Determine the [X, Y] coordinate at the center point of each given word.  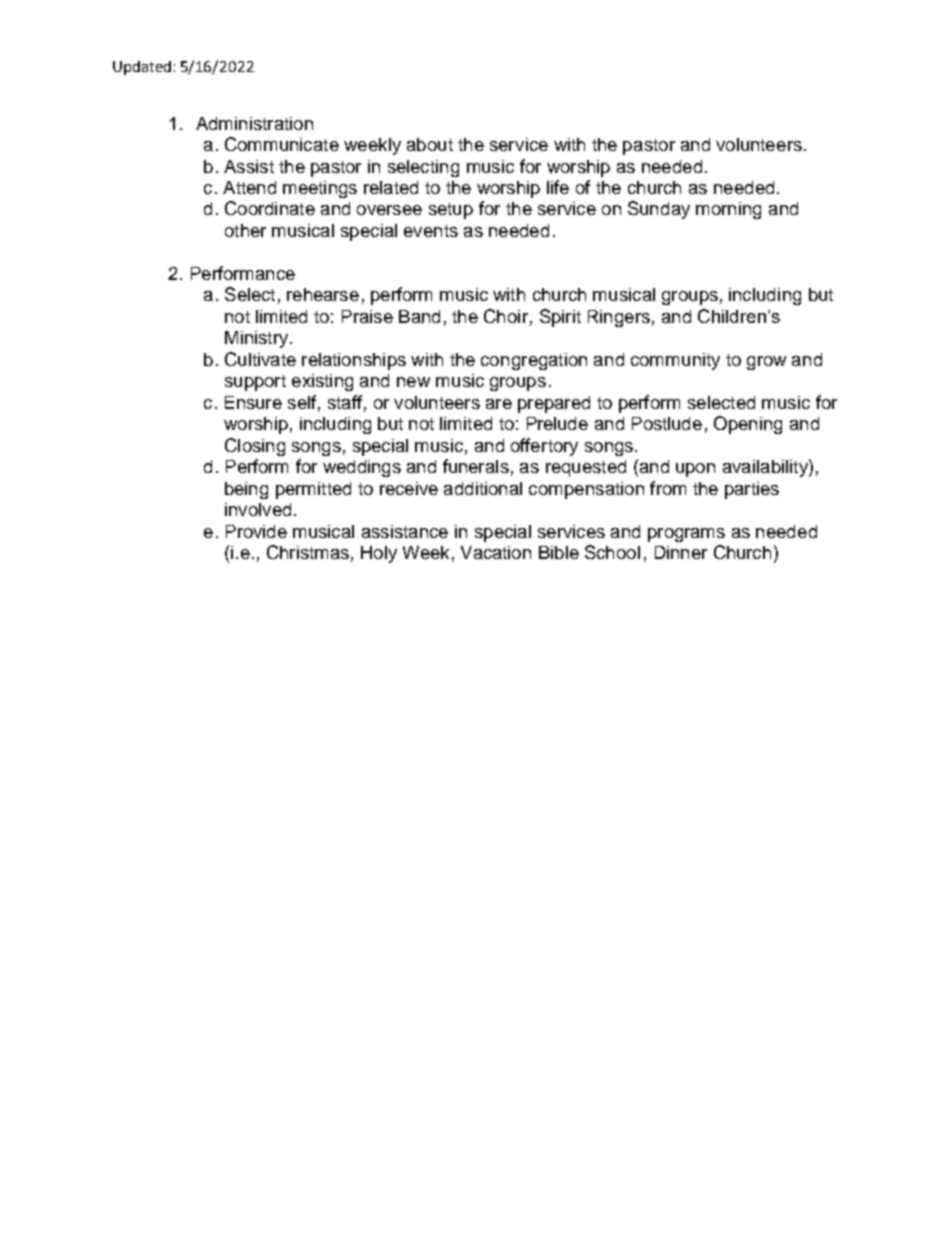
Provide [256, 531]
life [558, 187]
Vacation [496, 552]
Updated [142, 68]
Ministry [256, 339]
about [430, 144]
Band [419, 316]
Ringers [619, 318]
